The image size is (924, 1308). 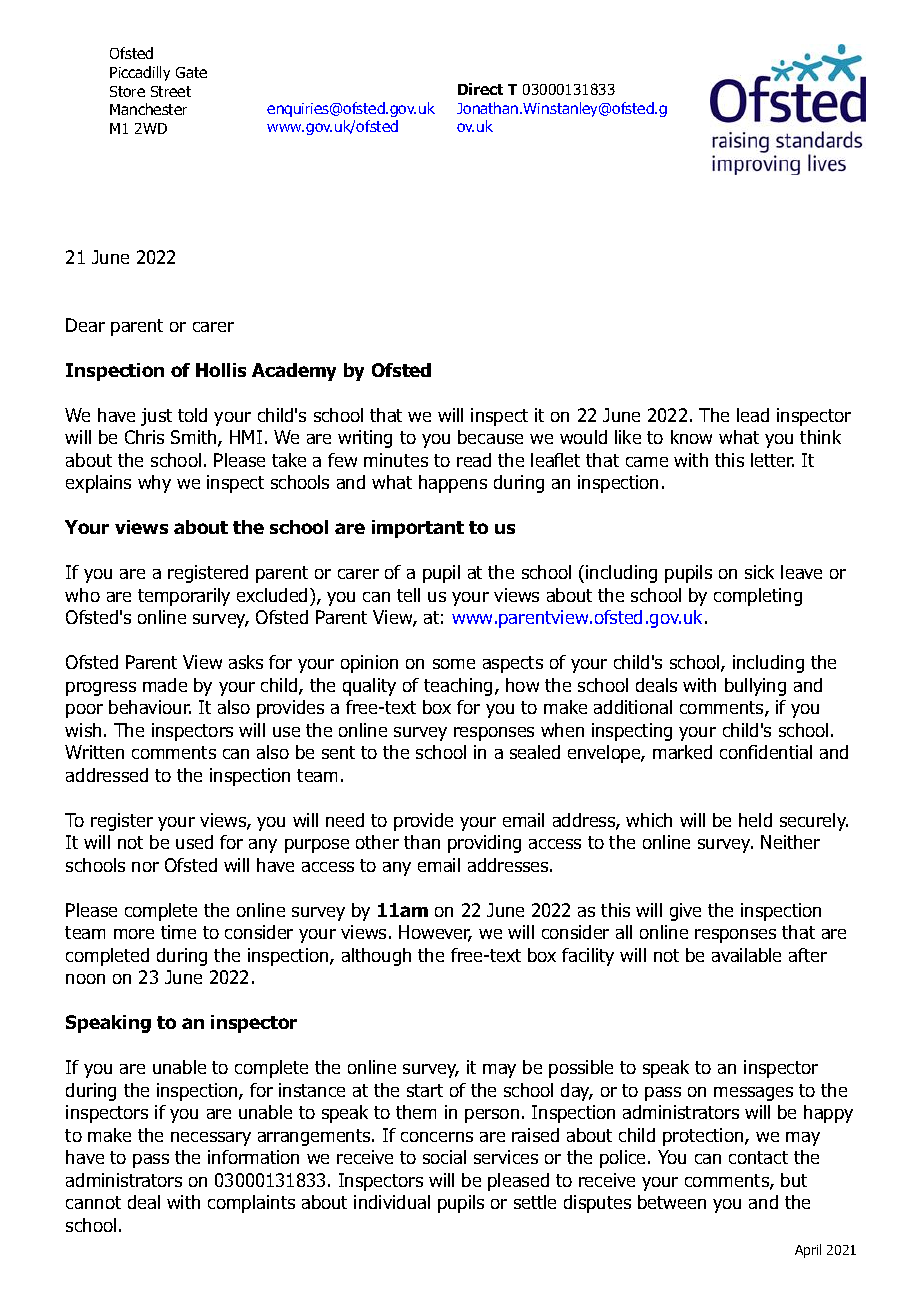 I want to click on cannot, so click(x=93, y=1202).
